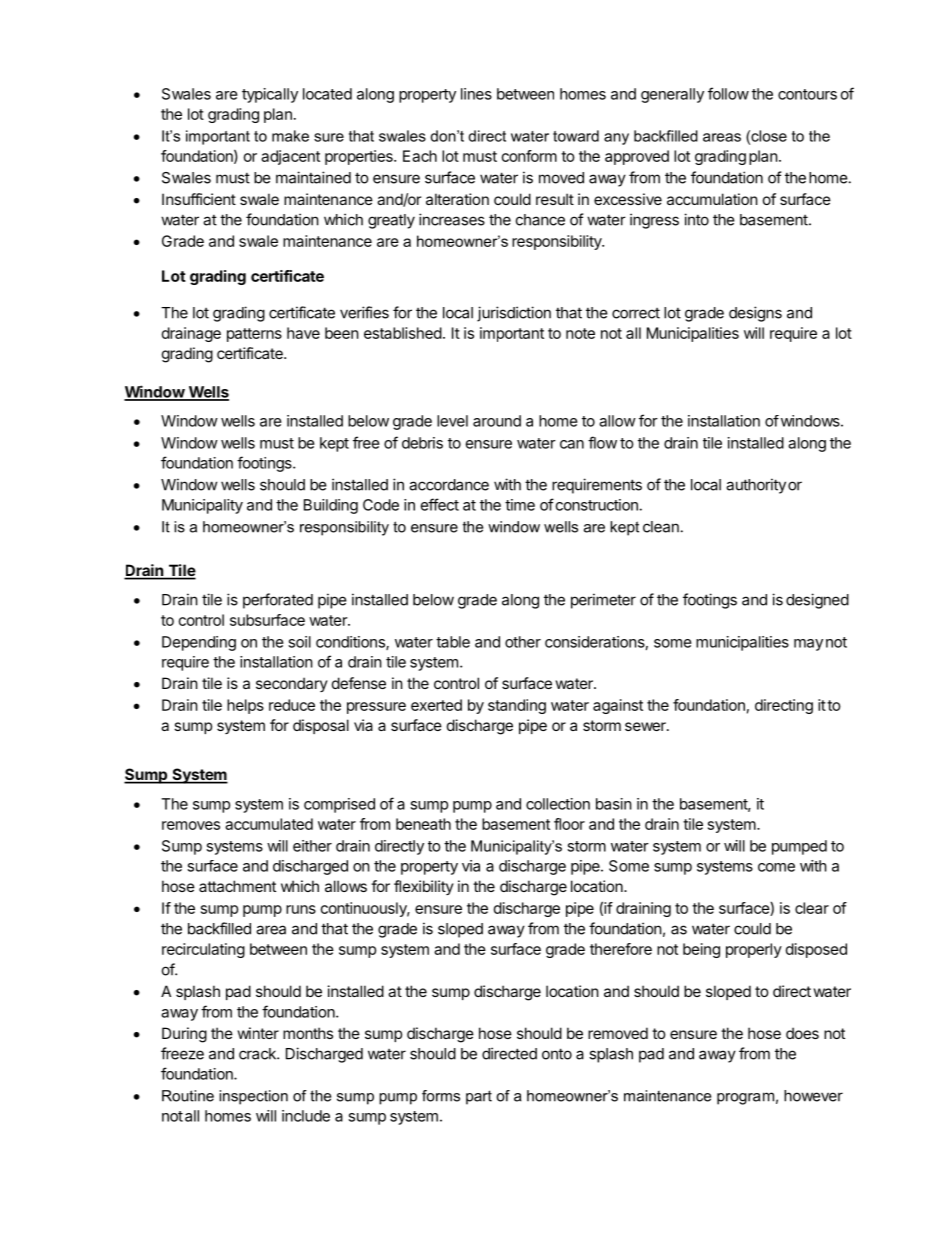 This screenshot has width=952, height=1233. I want to click on lines, so click(476, 94).
